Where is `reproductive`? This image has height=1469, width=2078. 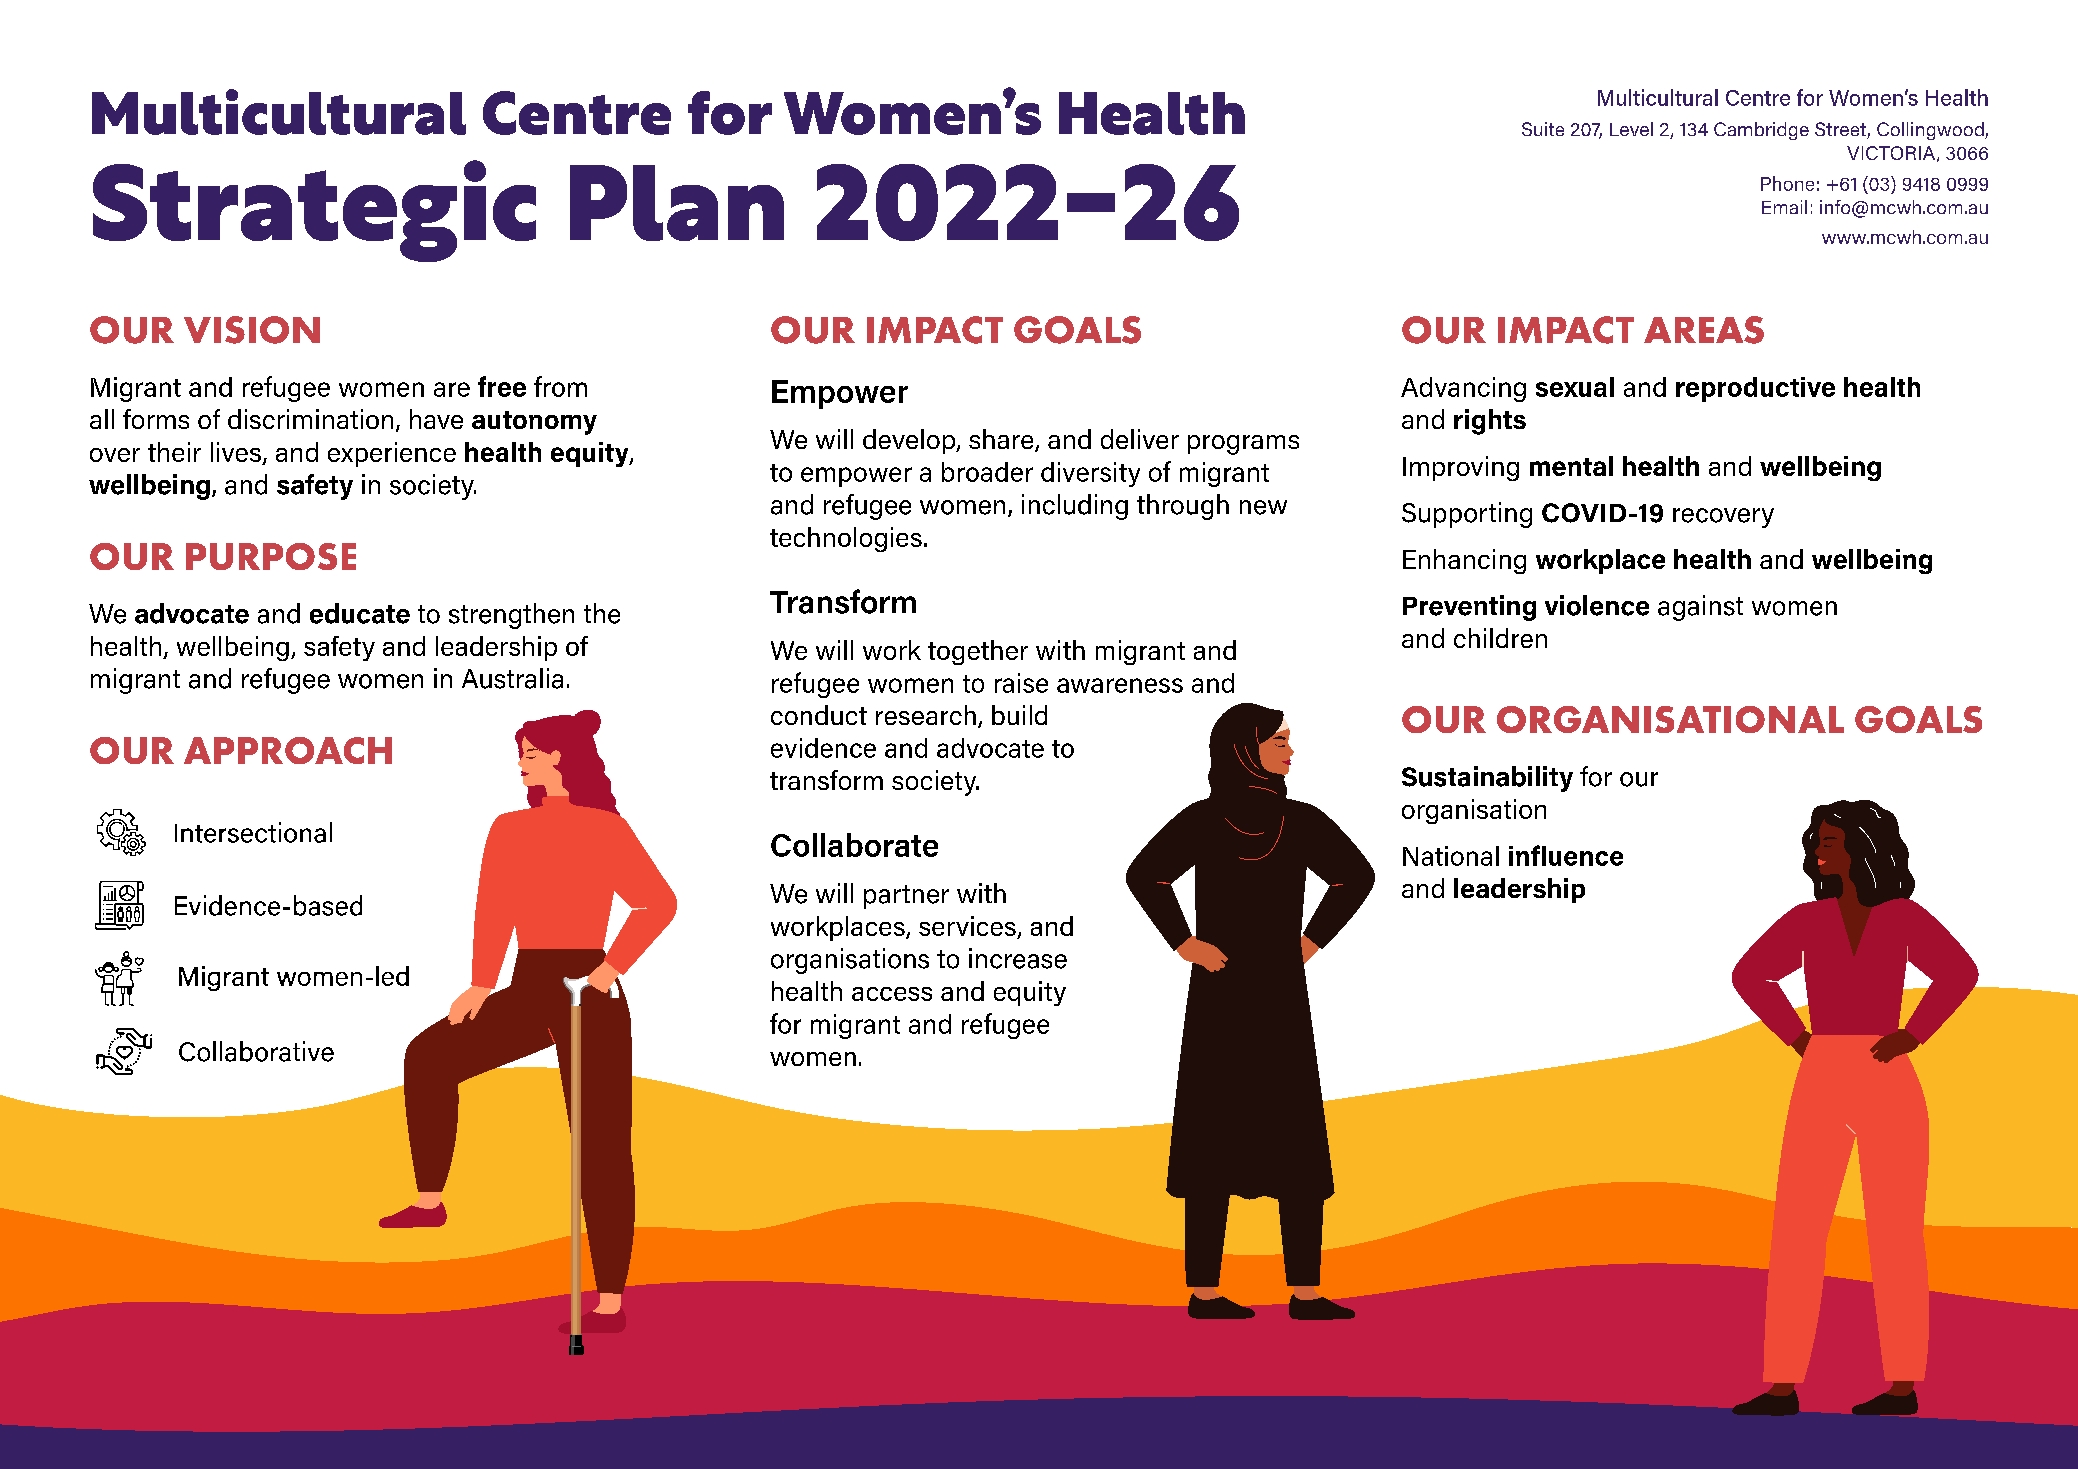 reproductive is located at coordinates (1755, 389).
